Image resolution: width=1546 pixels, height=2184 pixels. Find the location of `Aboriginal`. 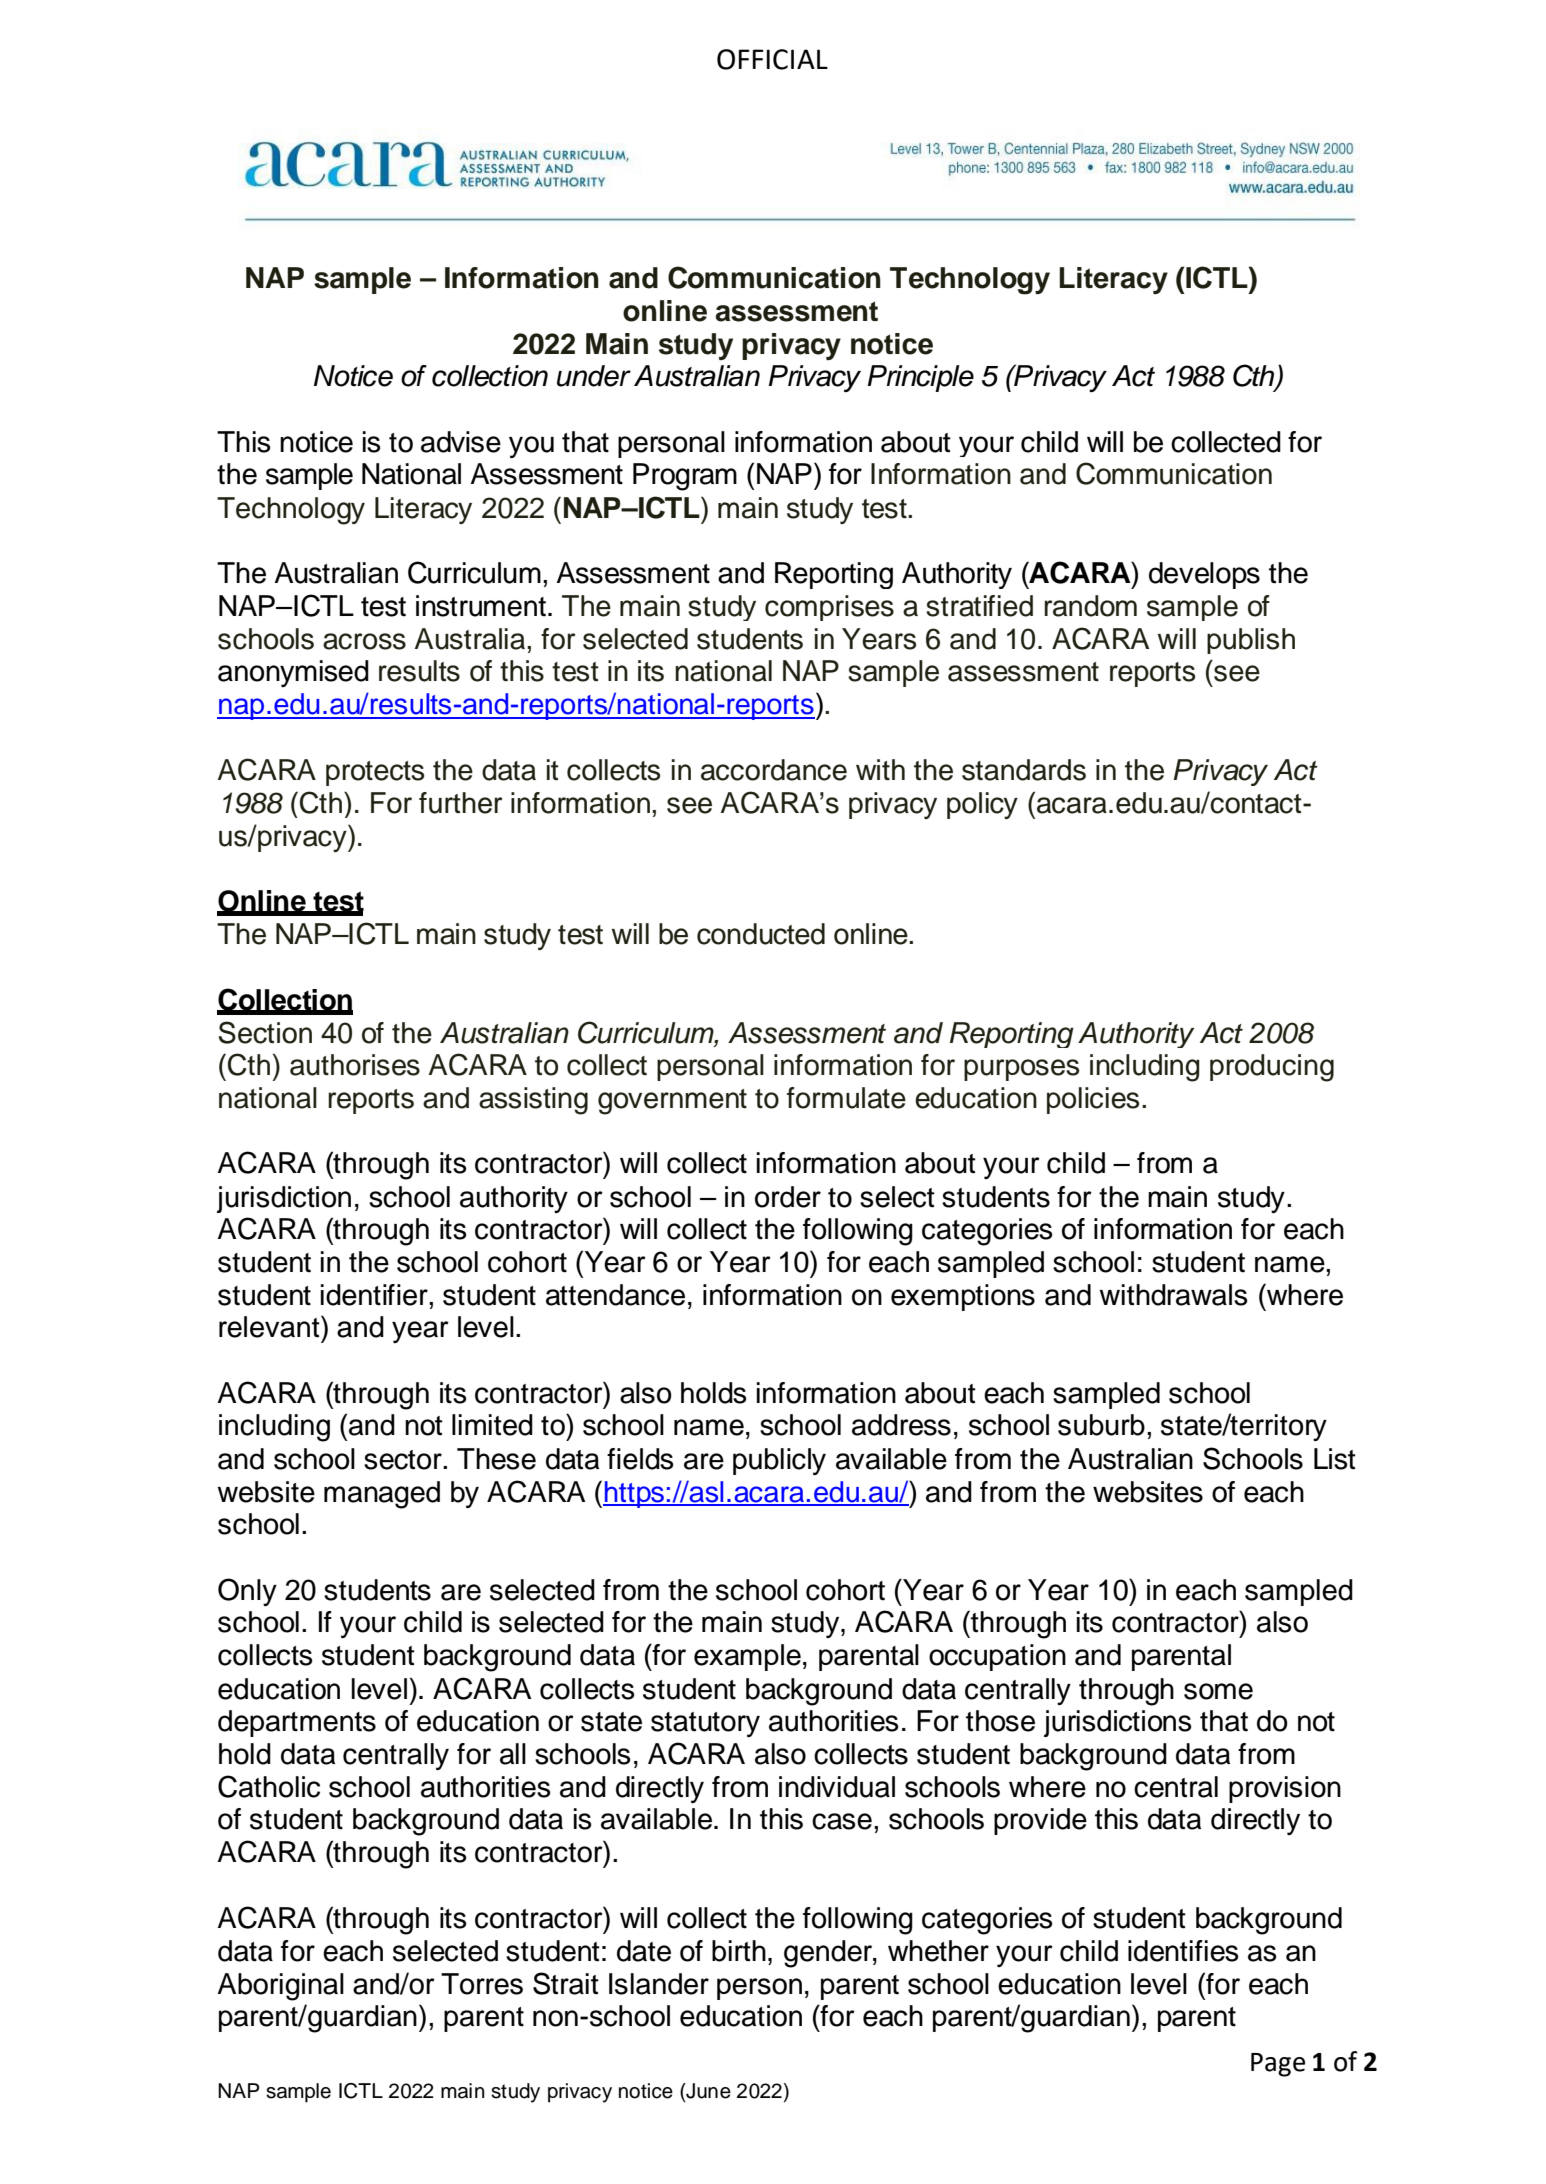

Aboriginal is located at coordinates (280, 1987).
